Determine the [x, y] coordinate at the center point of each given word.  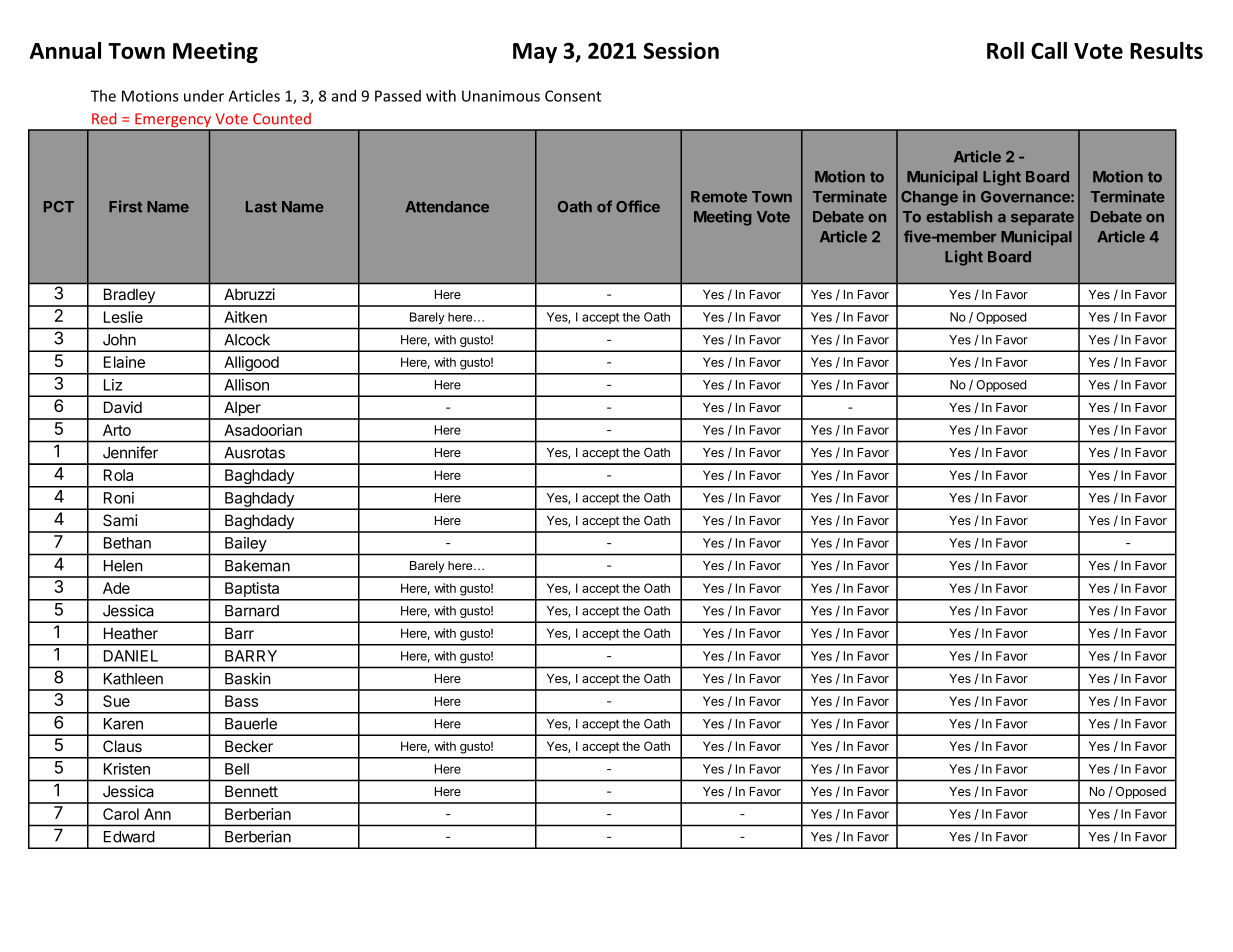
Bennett [251, 791]
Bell [237, 769]
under [204, 96]
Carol [121, 814]
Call [1049, 50]
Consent [573, 96]
